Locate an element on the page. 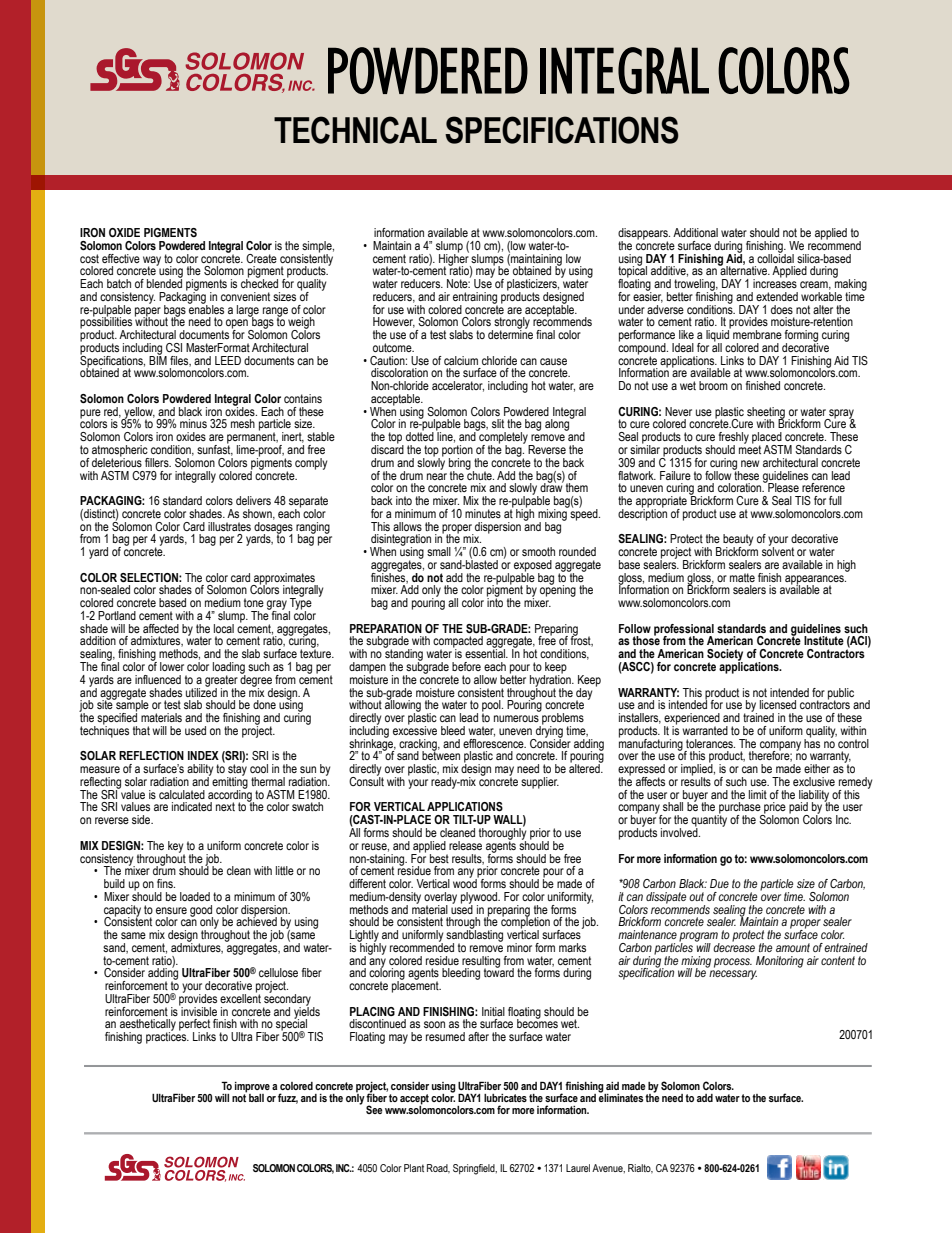  ball is located at coordinates (256, 1098).
